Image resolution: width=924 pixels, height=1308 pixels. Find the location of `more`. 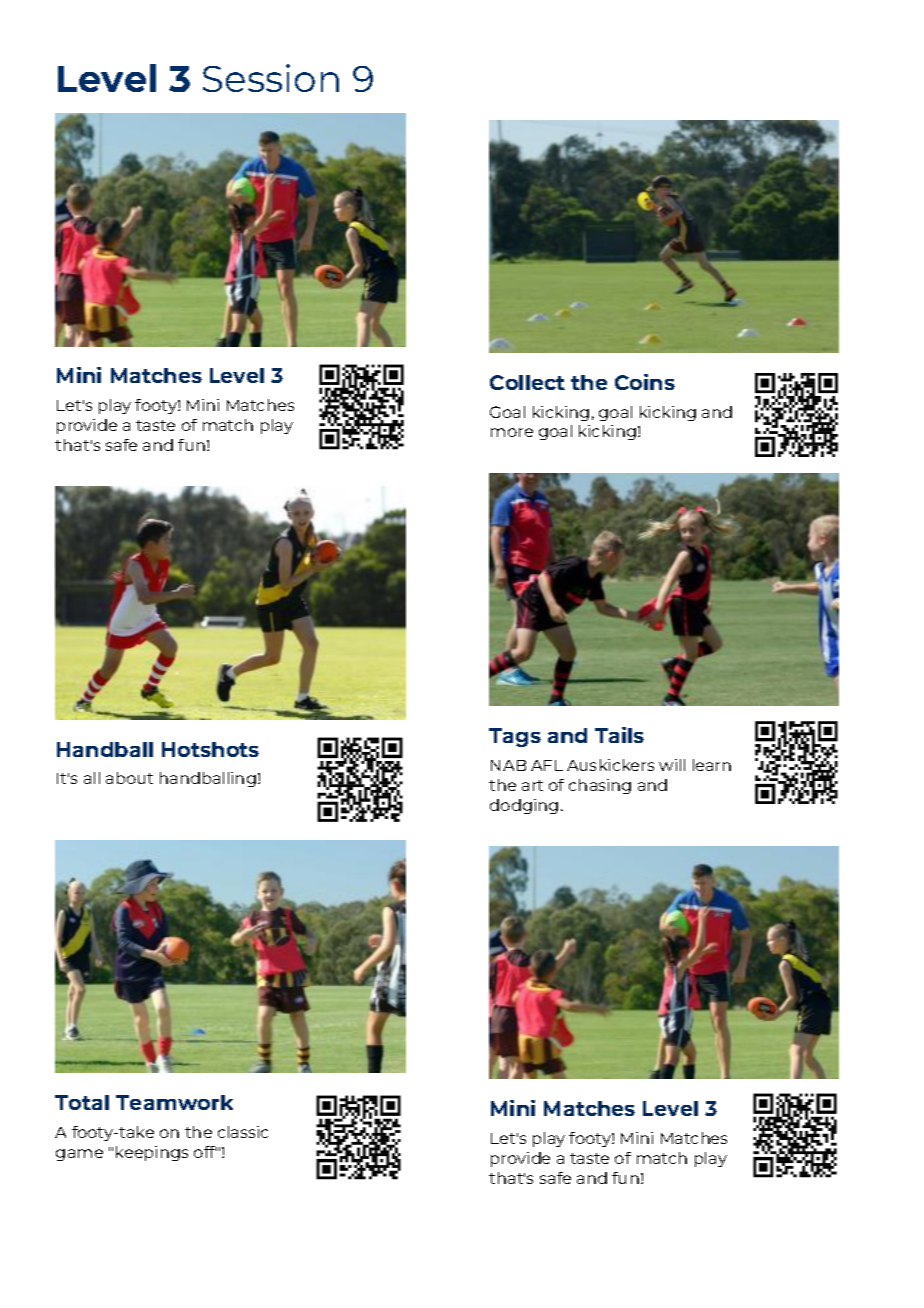

more is located at coordinates (512, 432).
